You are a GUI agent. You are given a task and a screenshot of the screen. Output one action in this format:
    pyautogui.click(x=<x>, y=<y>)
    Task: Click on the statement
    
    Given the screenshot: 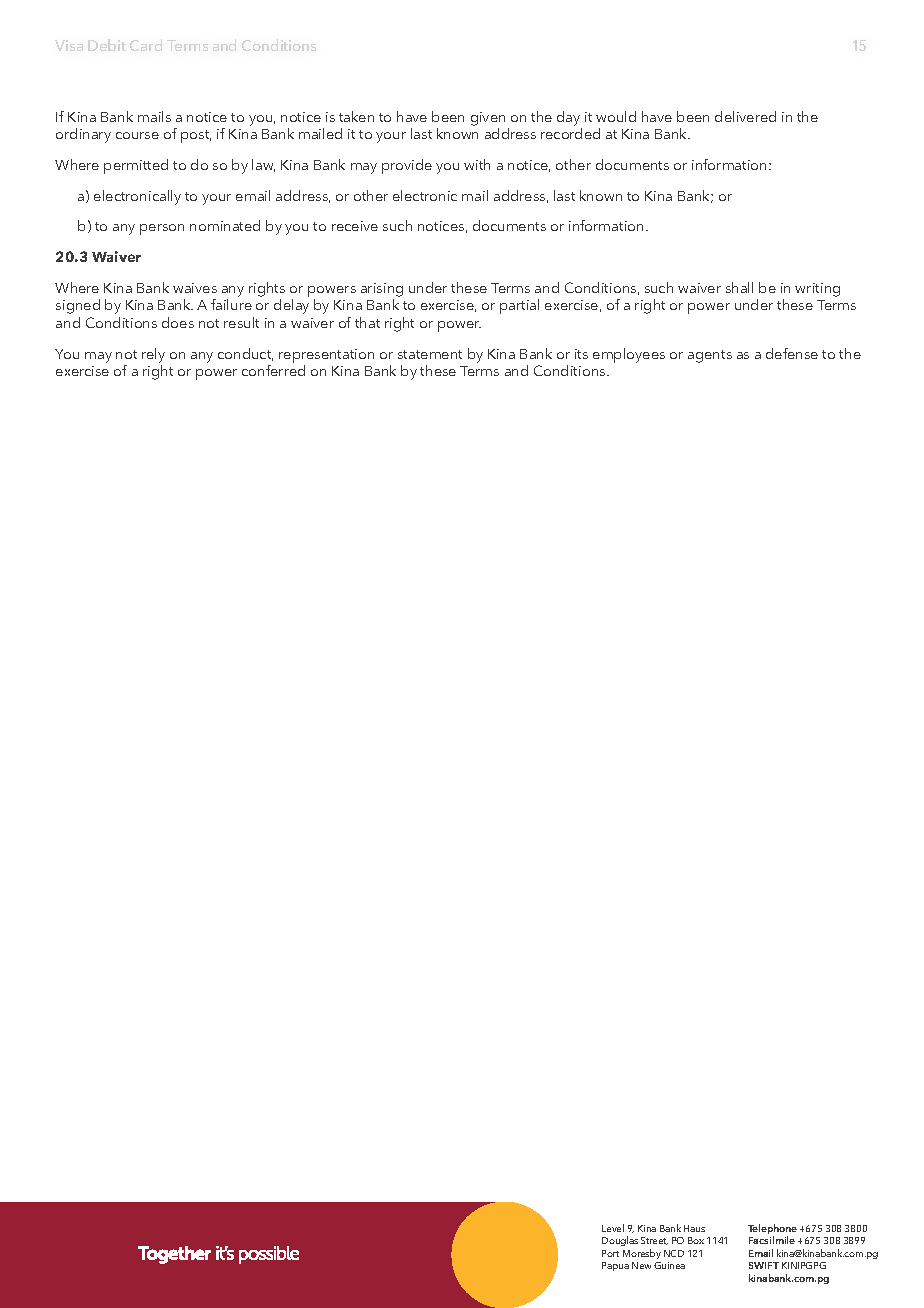 What is the action you would take?
    pyautogui.click(x=430, y=354)
